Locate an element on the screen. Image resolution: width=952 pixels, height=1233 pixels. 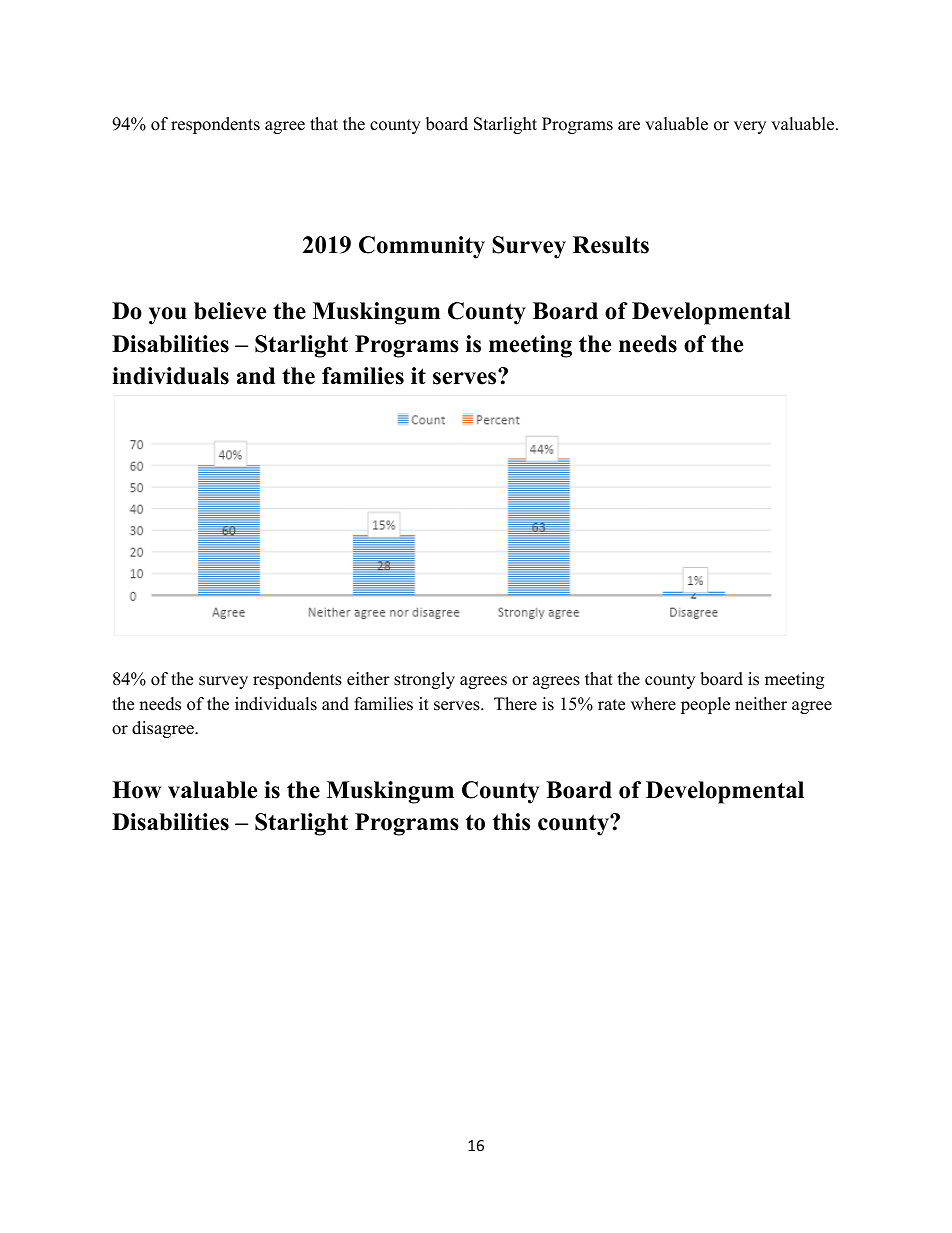
Community is located at coordinates (422, 247).
